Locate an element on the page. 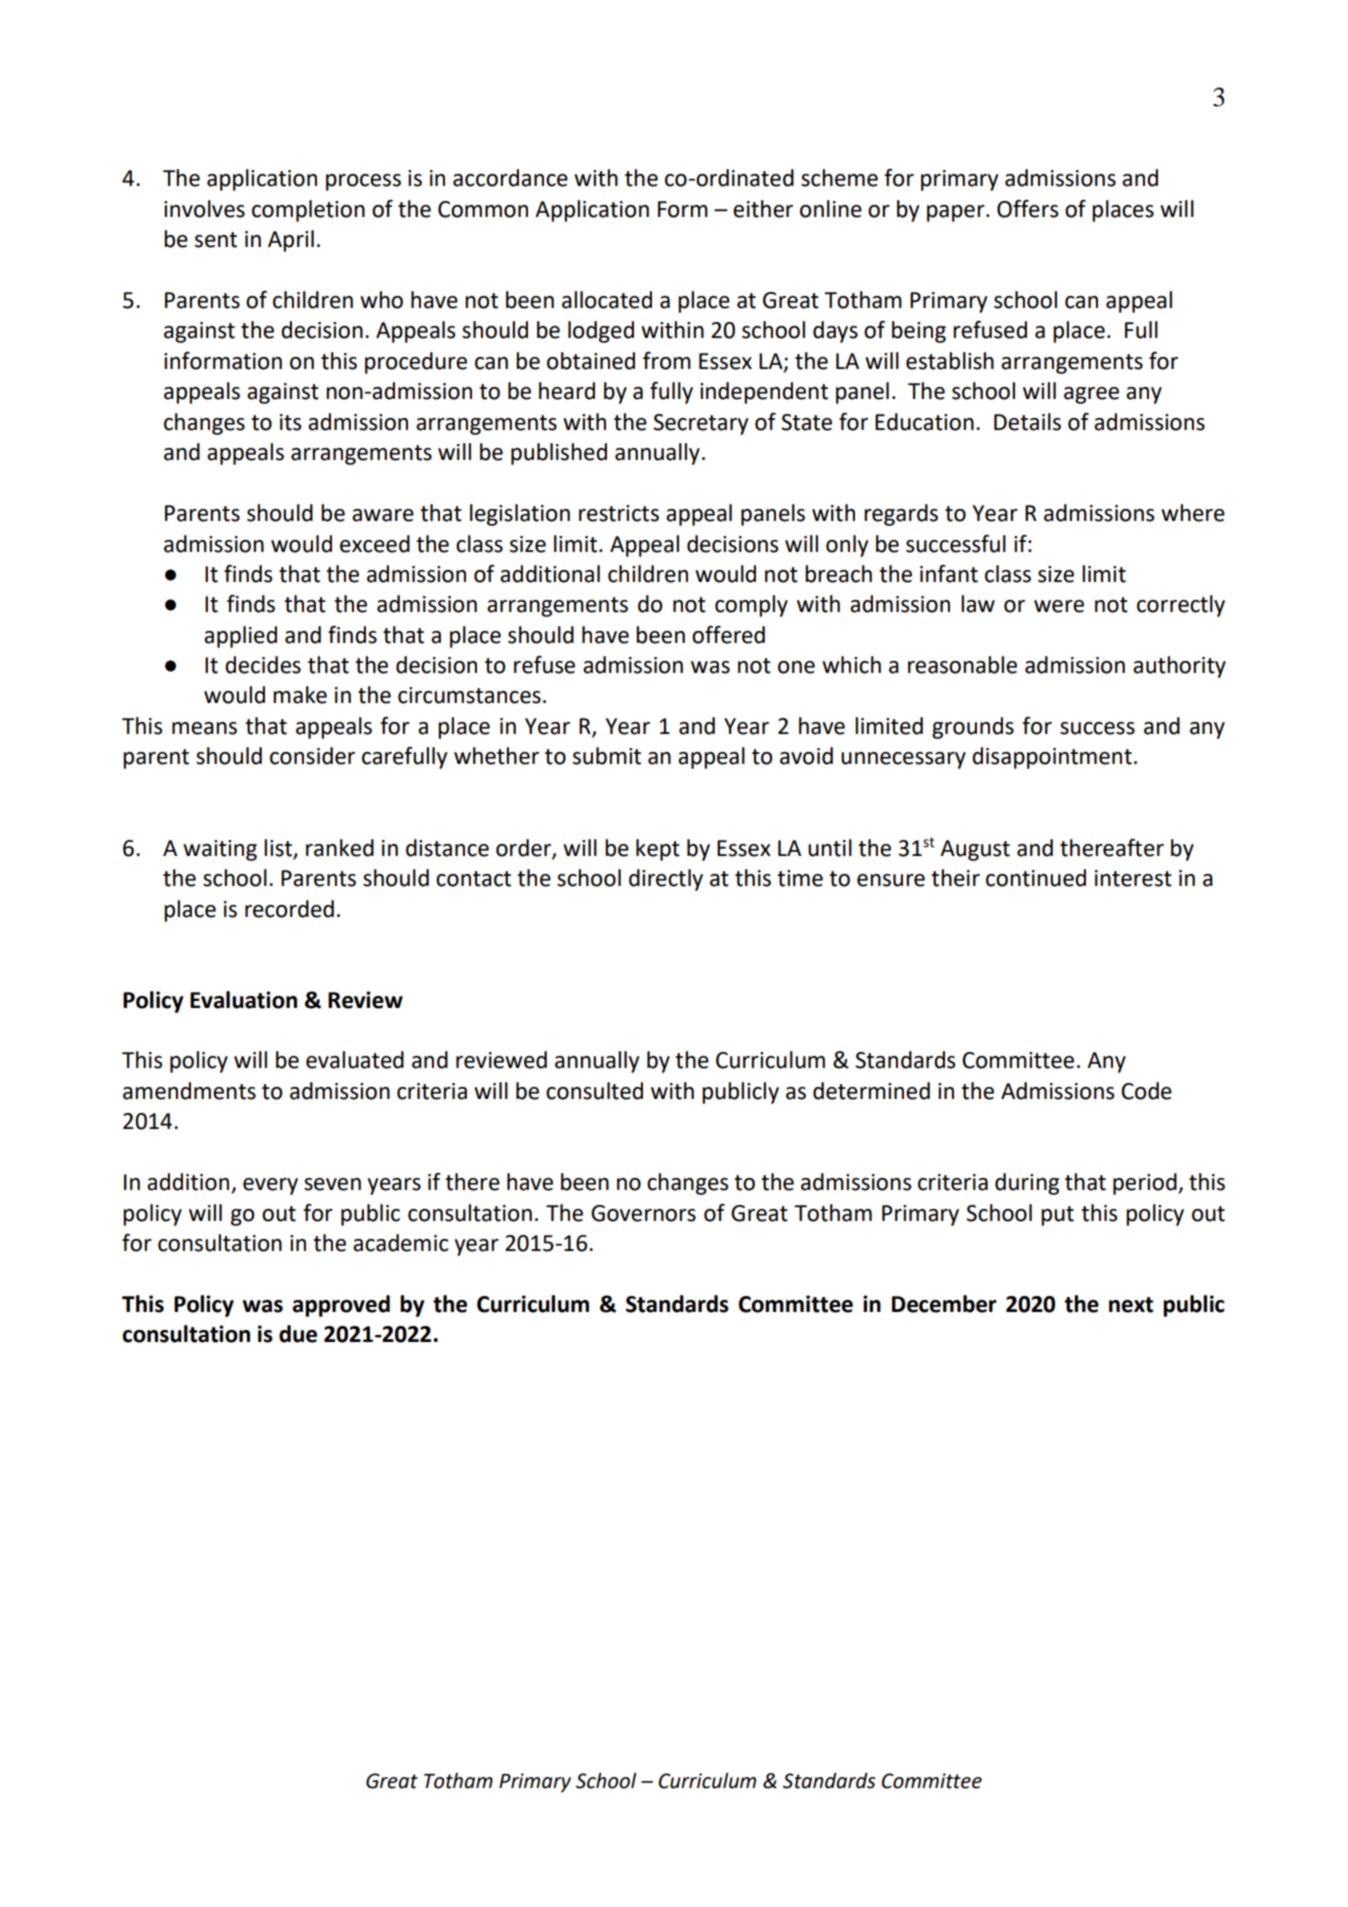 Image resolution: width=1348 pixels, height=1907 pixels. Code is located at coordinates (1146, 1091).
